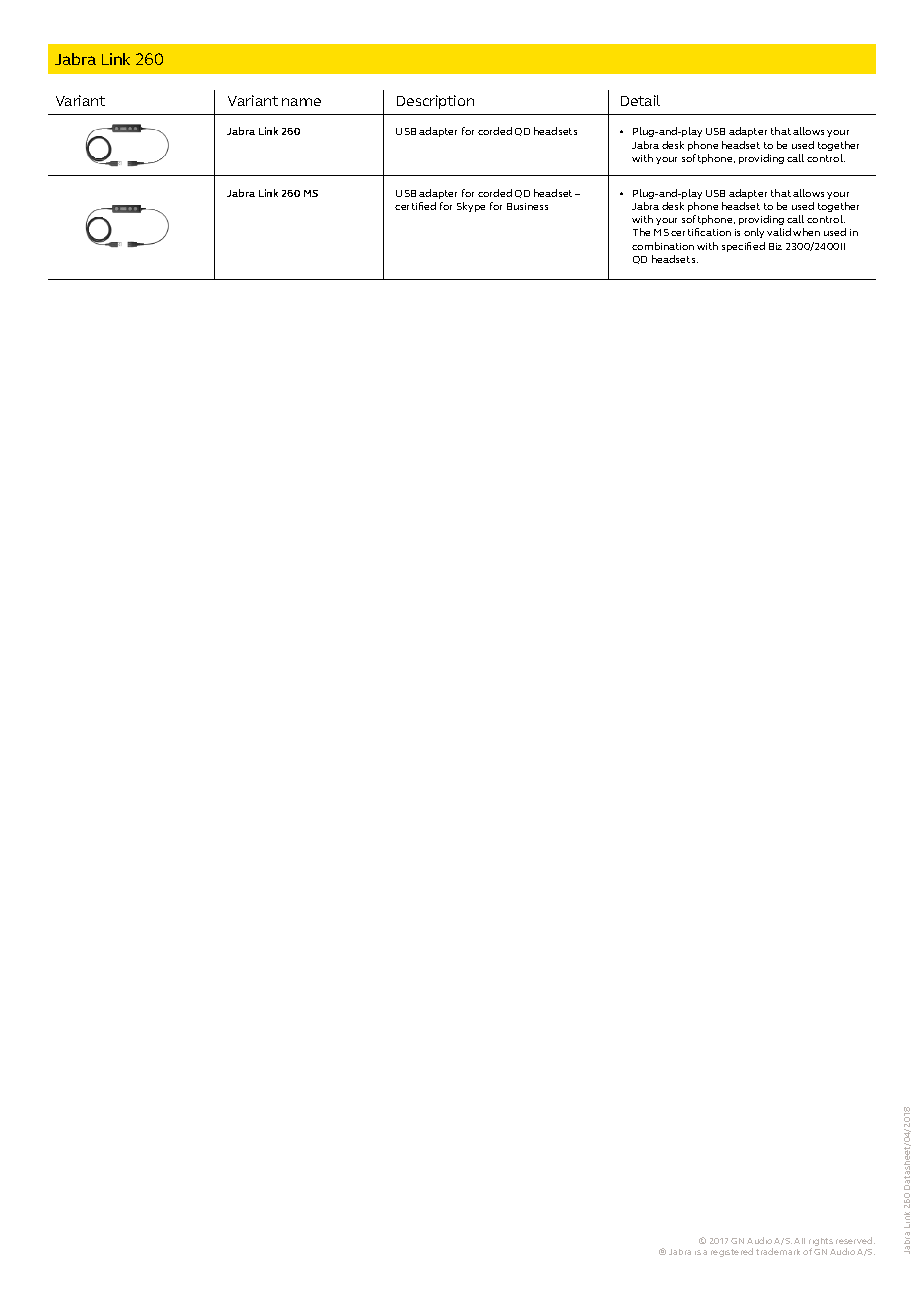 This screenshot has height=1308, width=924. I want to click on certification, so click(701, 232).
